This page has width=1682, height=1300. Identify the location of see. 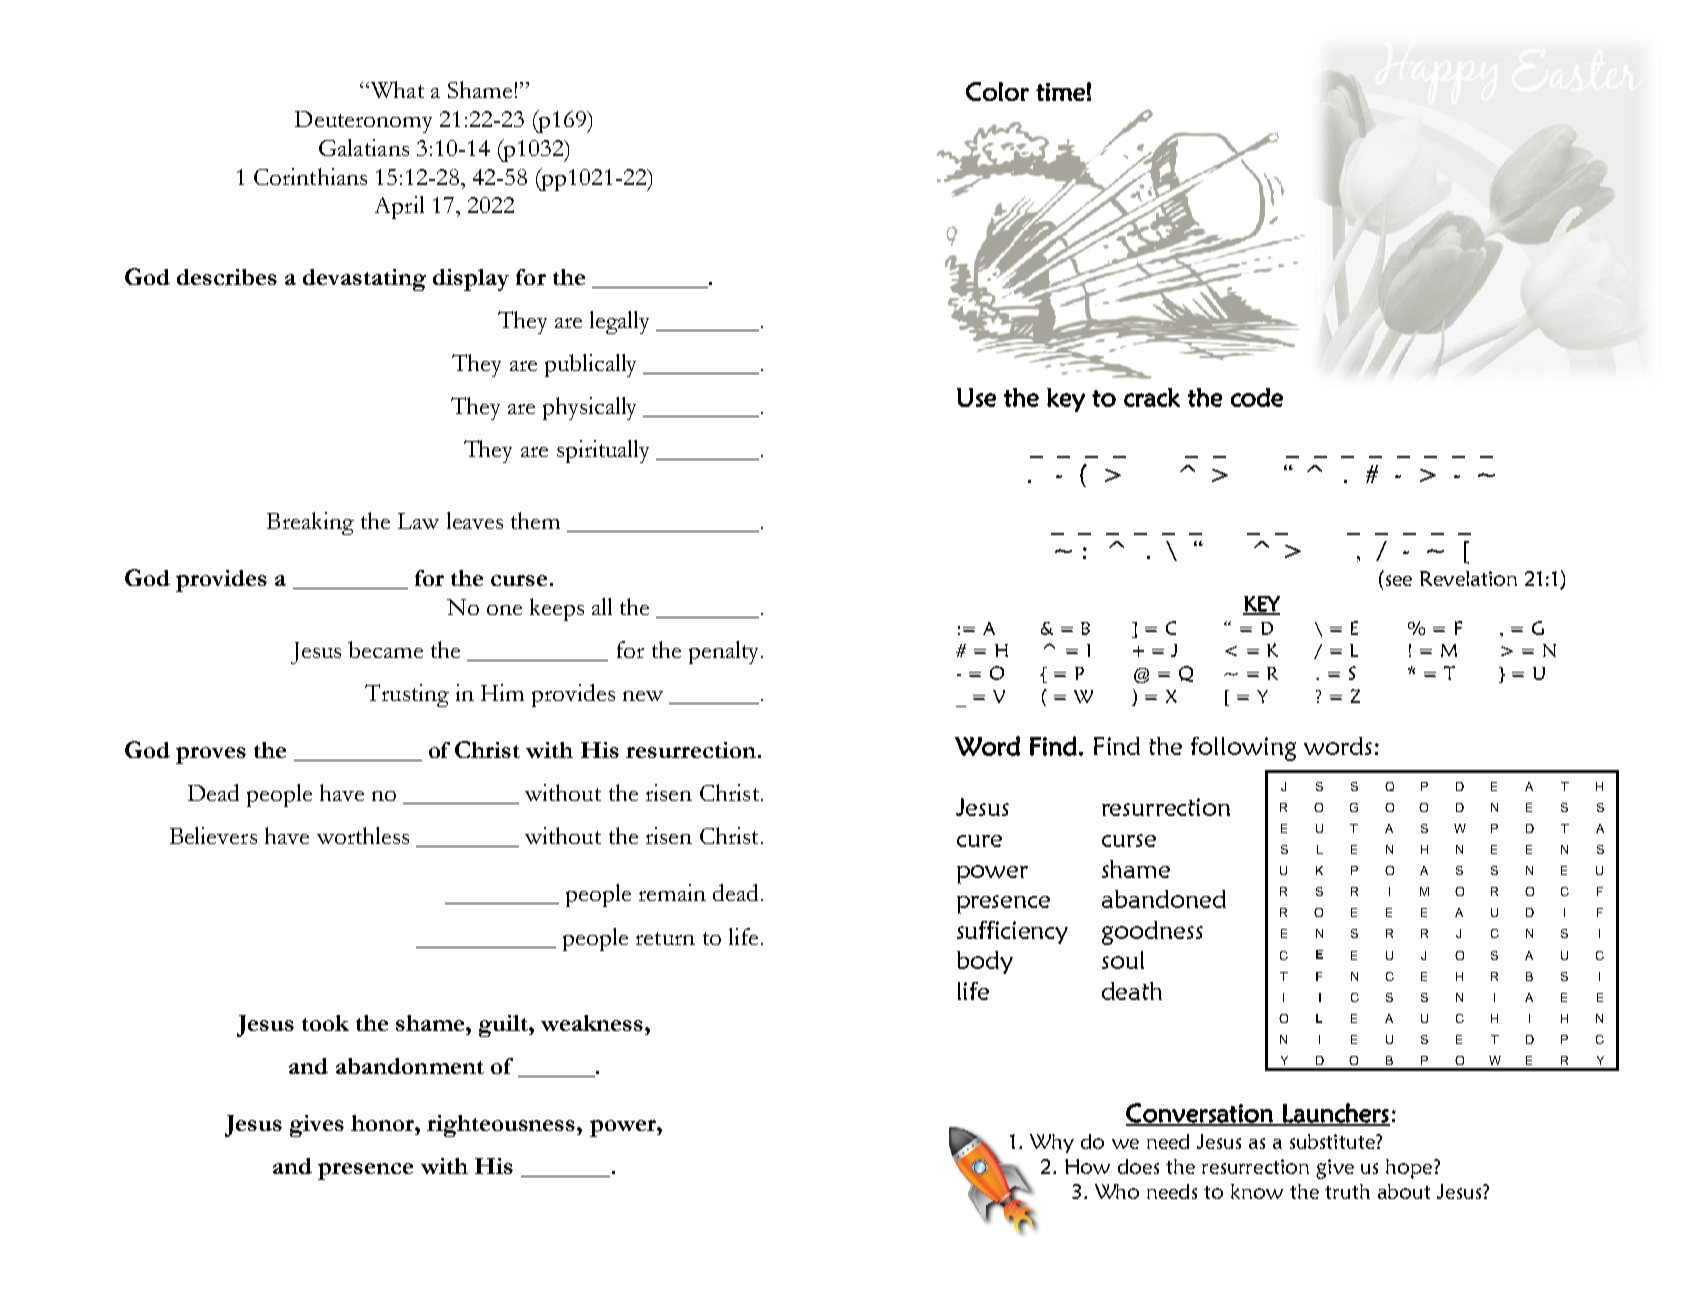
(1399, 580).
